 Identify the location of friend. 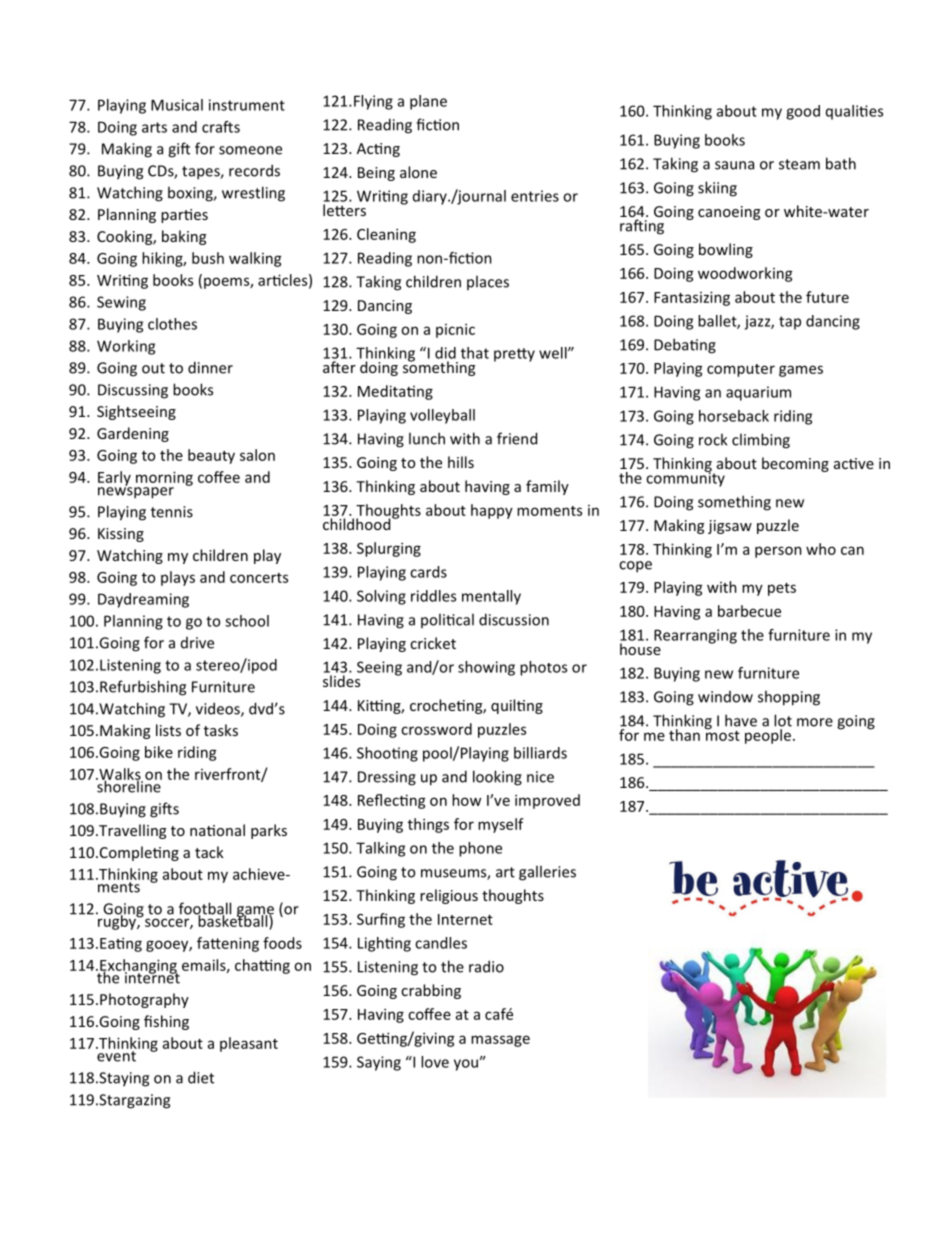
(517, 438).
